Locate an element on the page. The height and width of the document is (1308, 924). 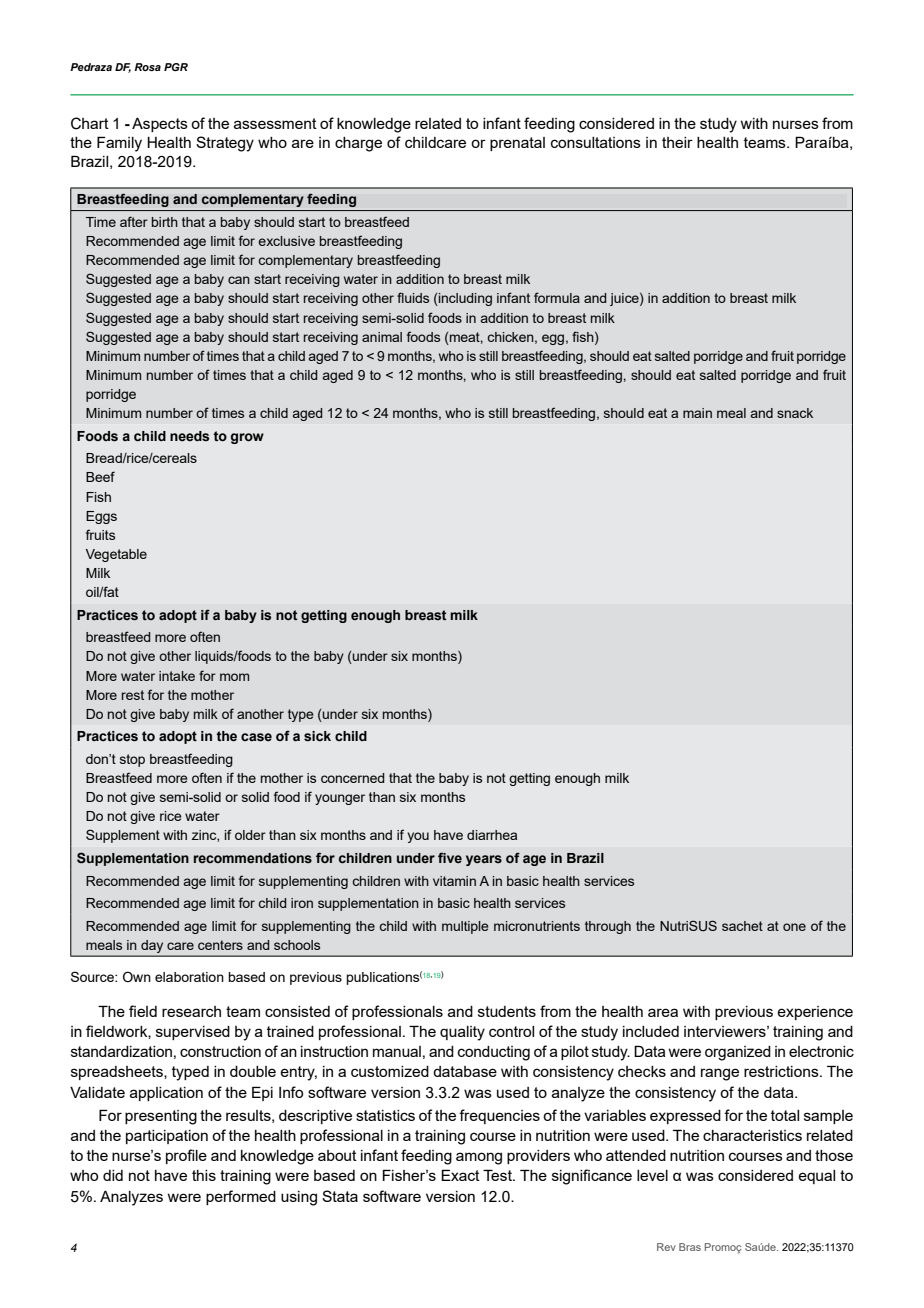
main is located at coordinates (697, 413).
